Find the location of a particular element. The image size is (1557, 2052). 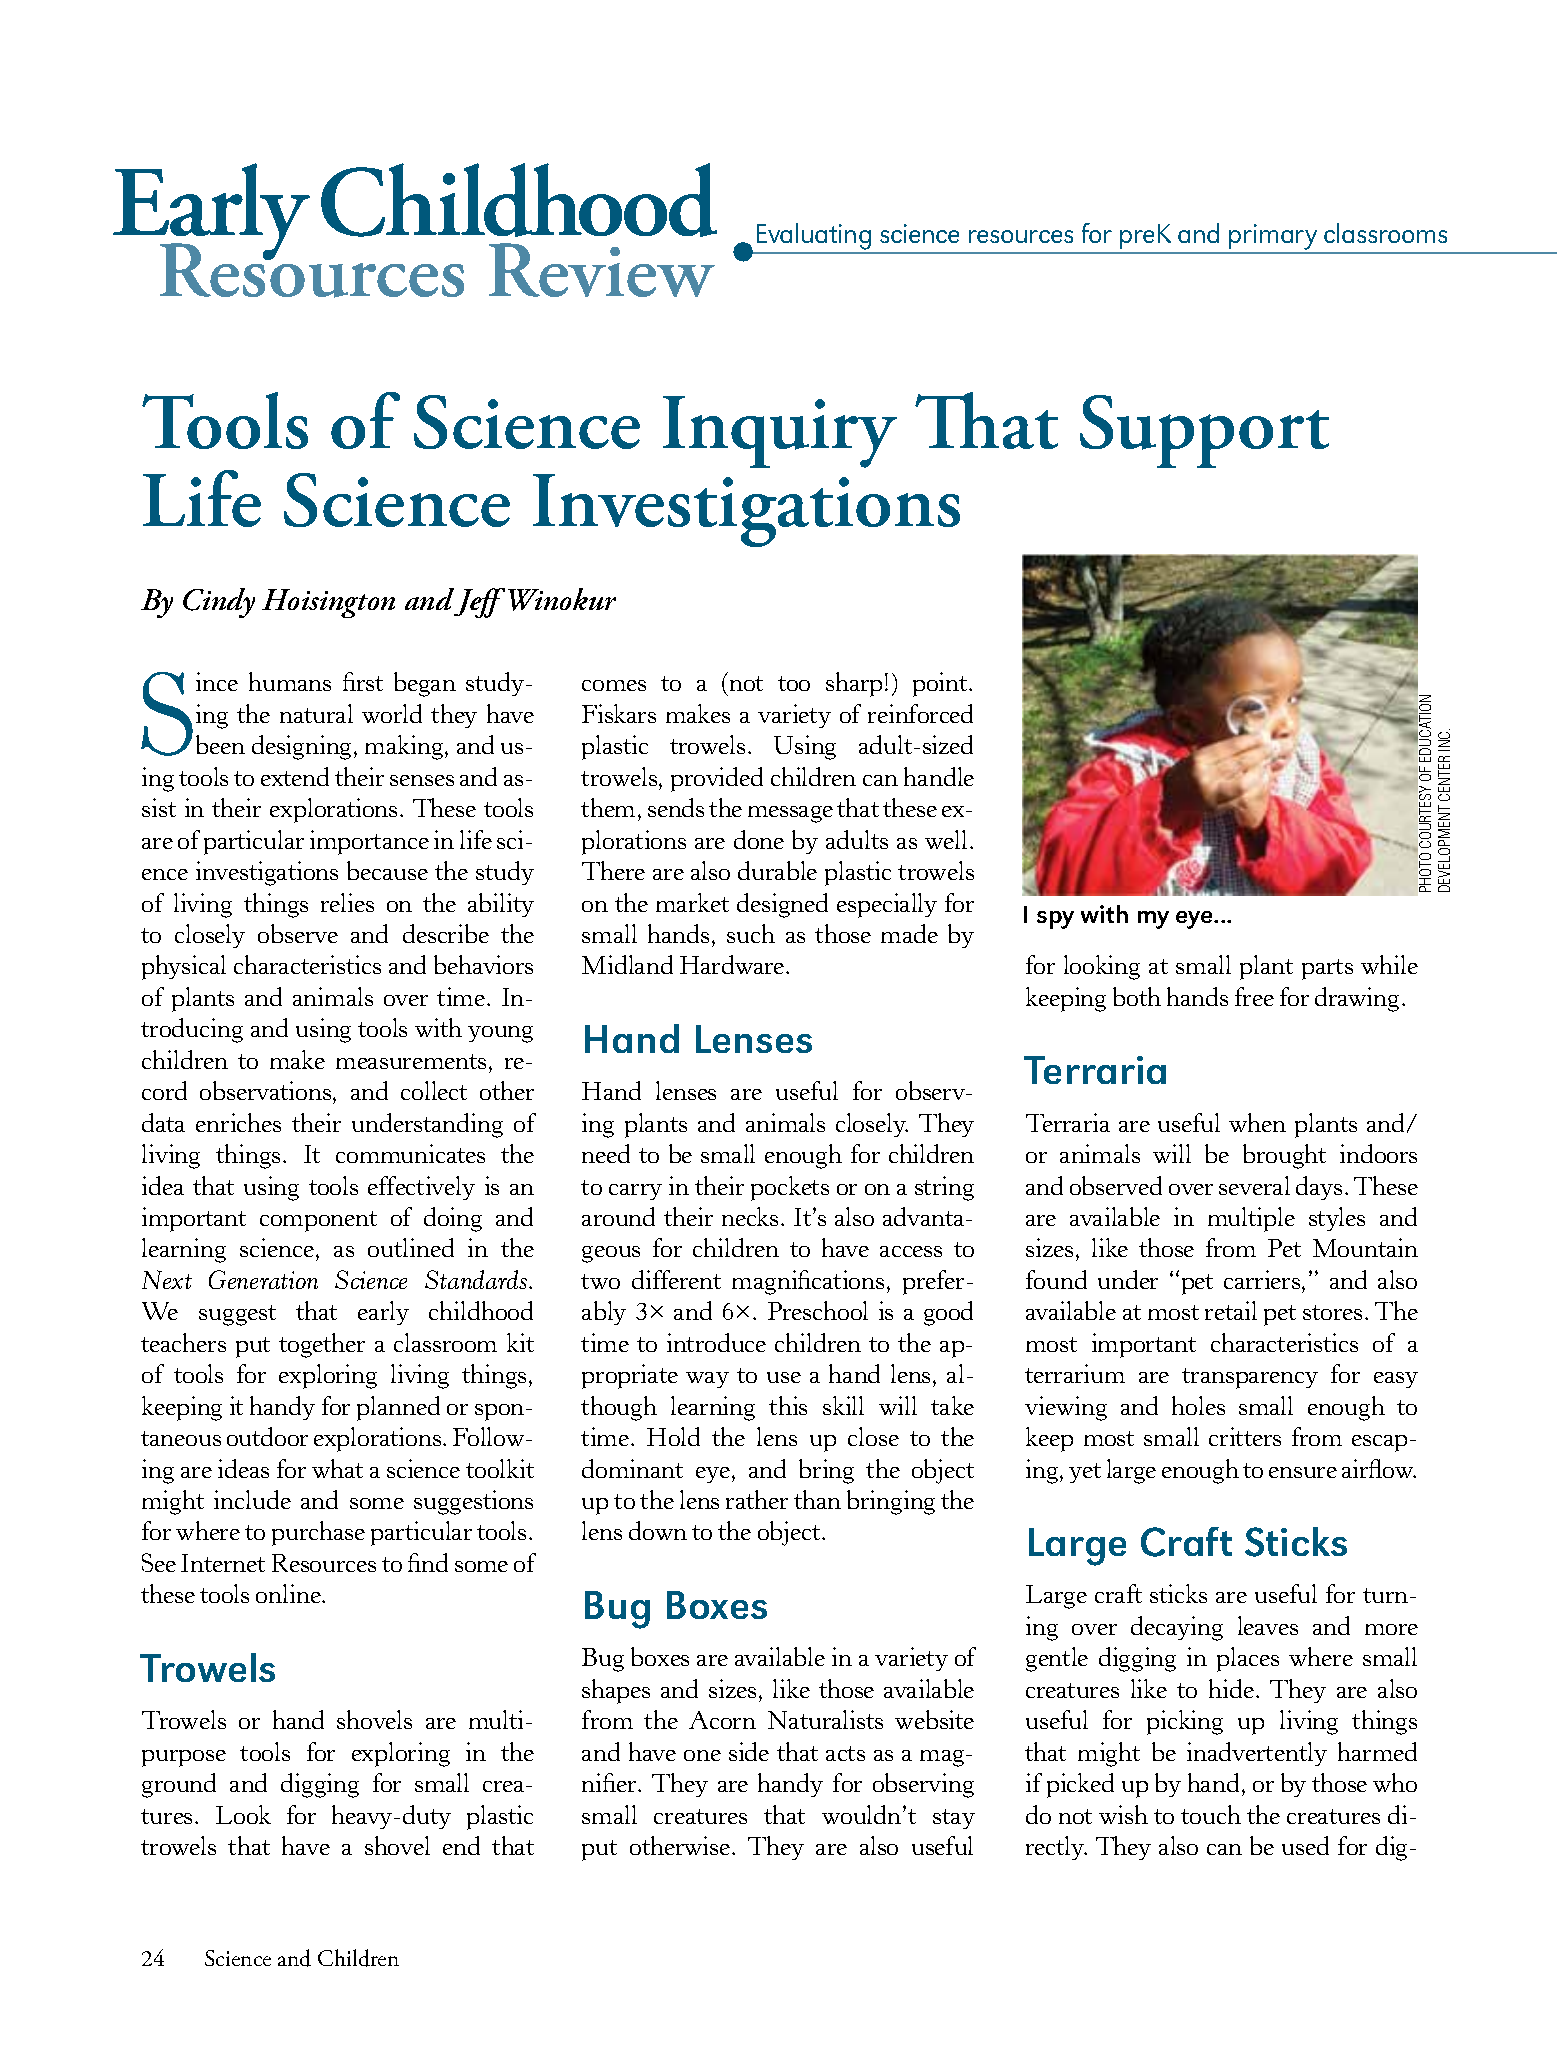

Hardware is located at coordinates (733, 964).
